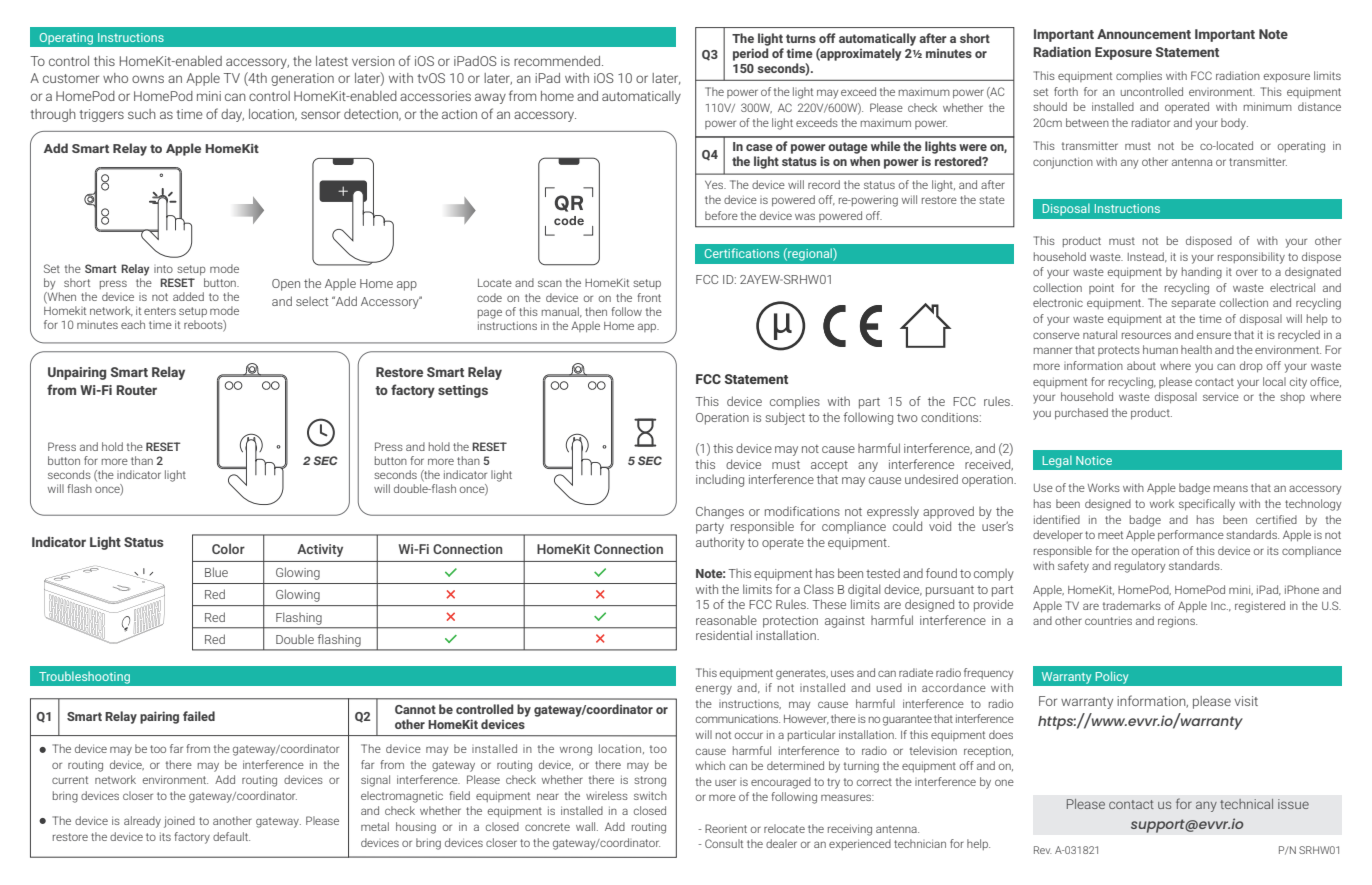  Describe the element at coordinates (179, 822) in the screenshot. I see `joined` at that location.
